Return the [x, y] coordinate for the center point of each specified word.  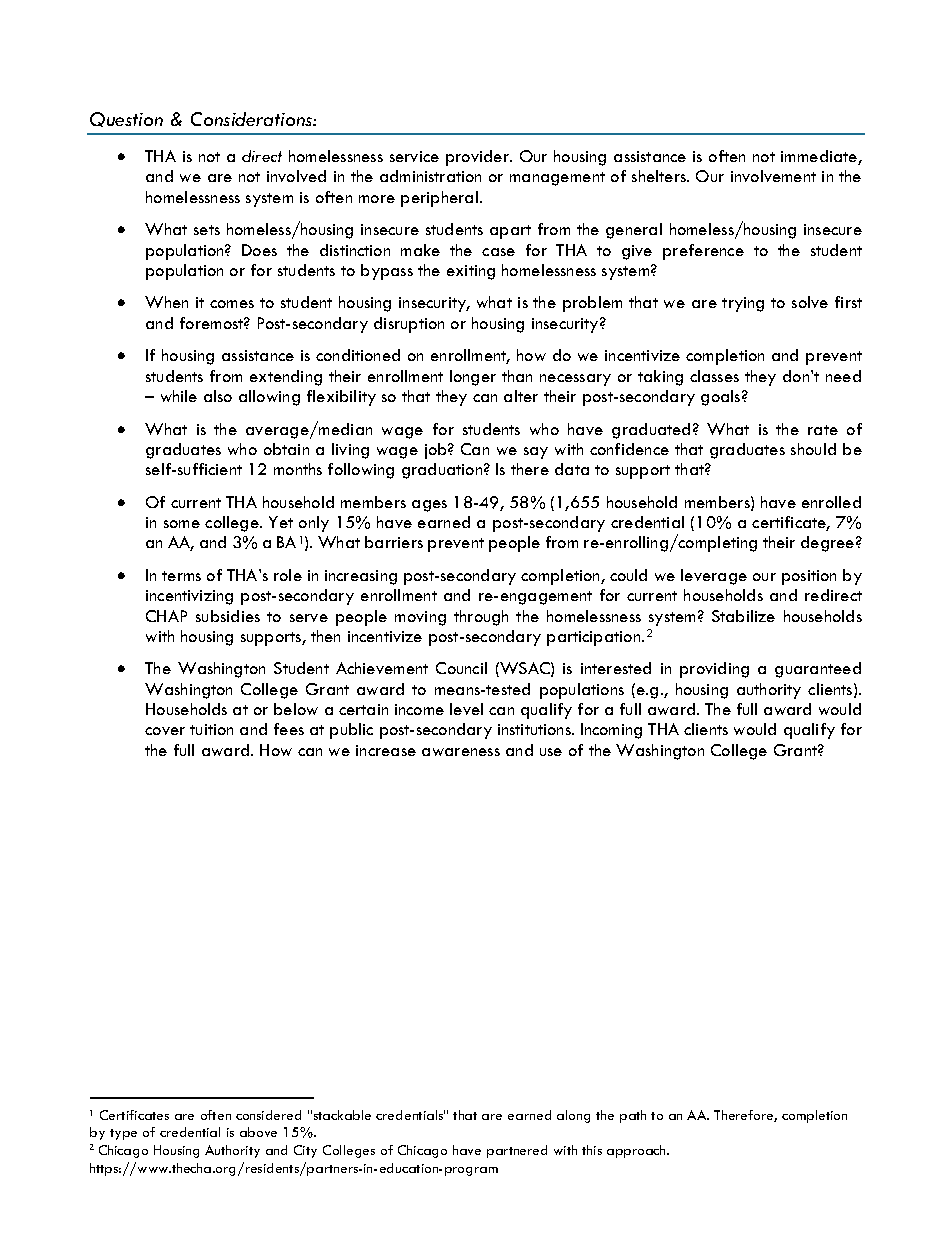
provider [478, 158]
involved [296, 176]
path [633, 1116]
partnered [517, 1151]
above [258, 1132]
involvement [773, 176]
